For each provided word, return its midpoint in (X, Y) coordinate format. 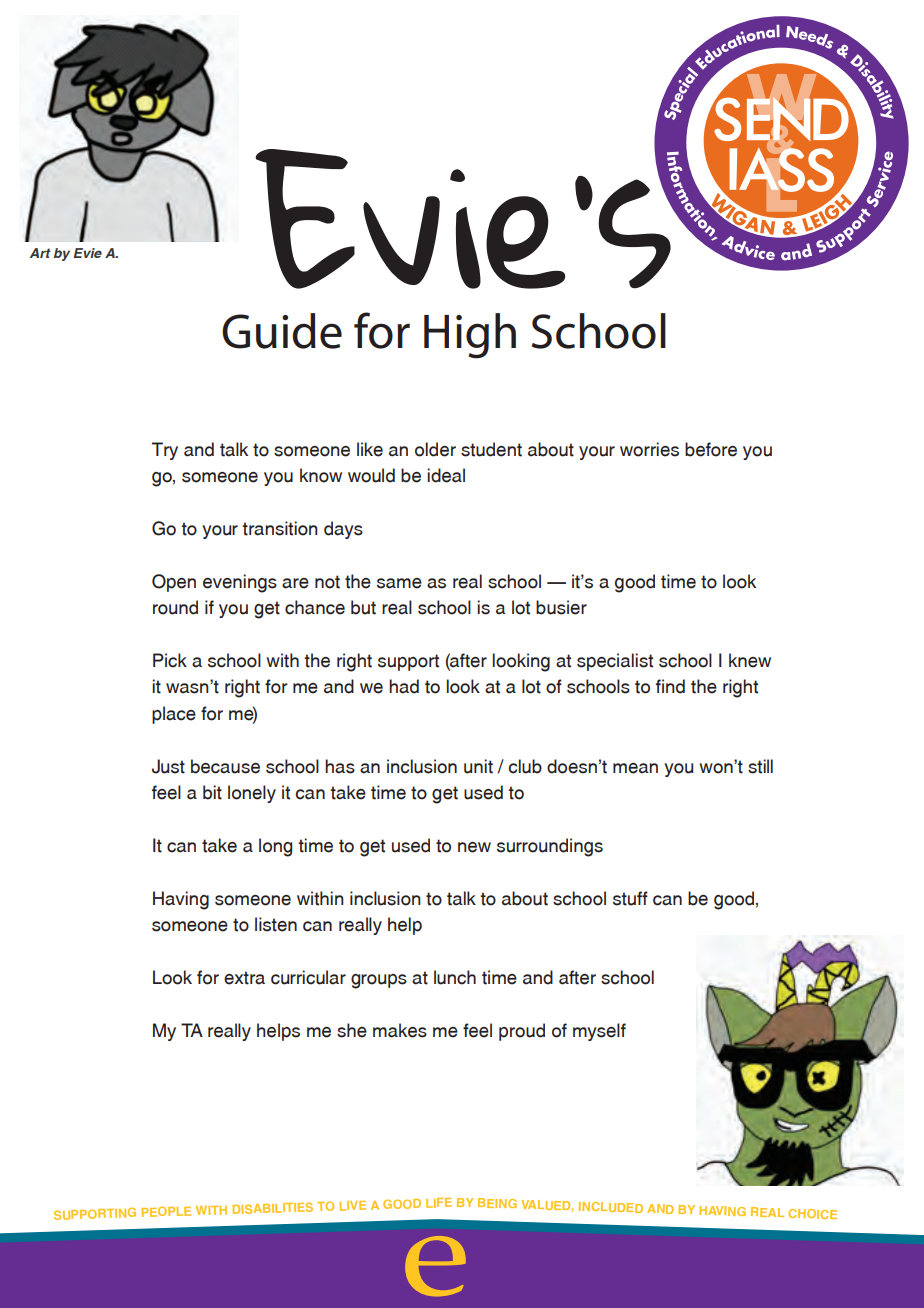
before (711, 449)
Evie (87, 253)
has (340, 766)
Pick (170, 660)
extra (244, 978)
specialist (615, 662)
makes (400, 1030)
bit (212, 792)
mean (635, 768)
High (470, 336)
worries (649, 449)
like (370, 449)
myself (599, 1032)
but (363, 607)
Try (165, 451)
